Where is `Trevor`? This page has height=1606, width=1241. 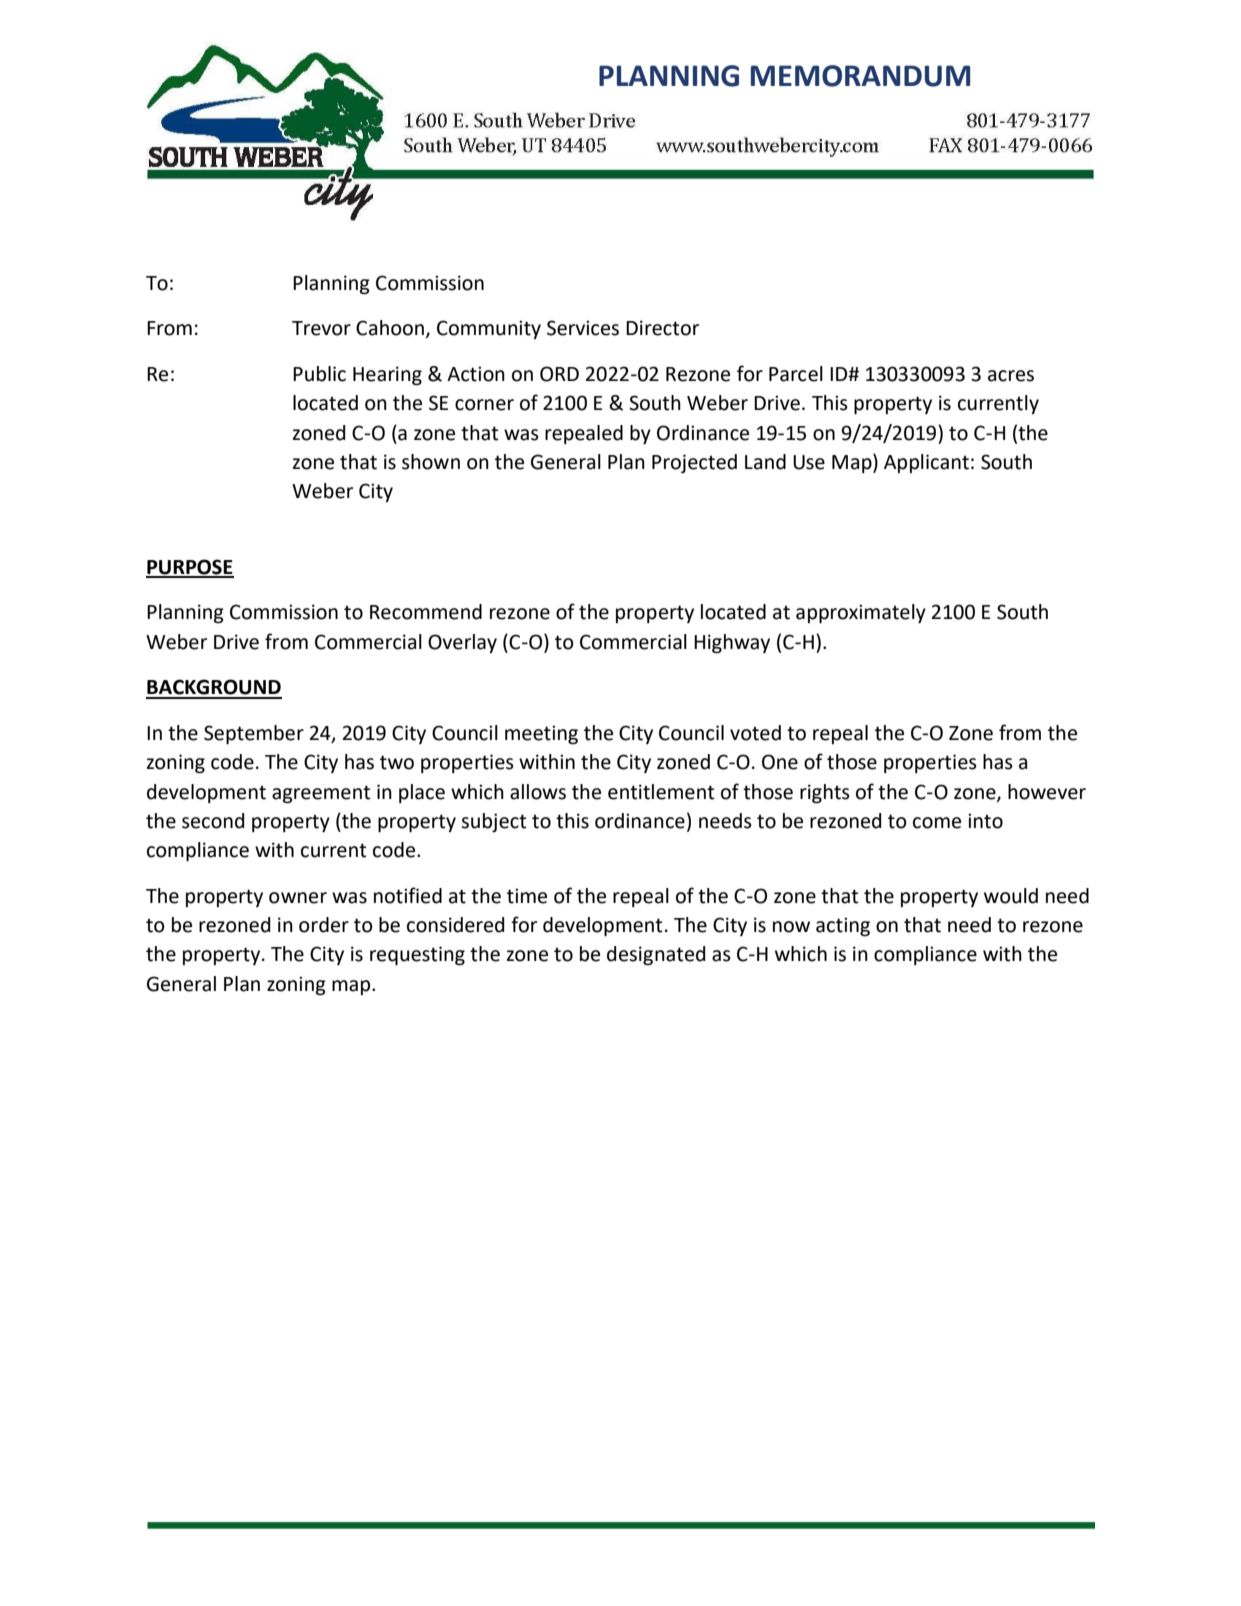
Trevor is located at coordinates (321, 328).
